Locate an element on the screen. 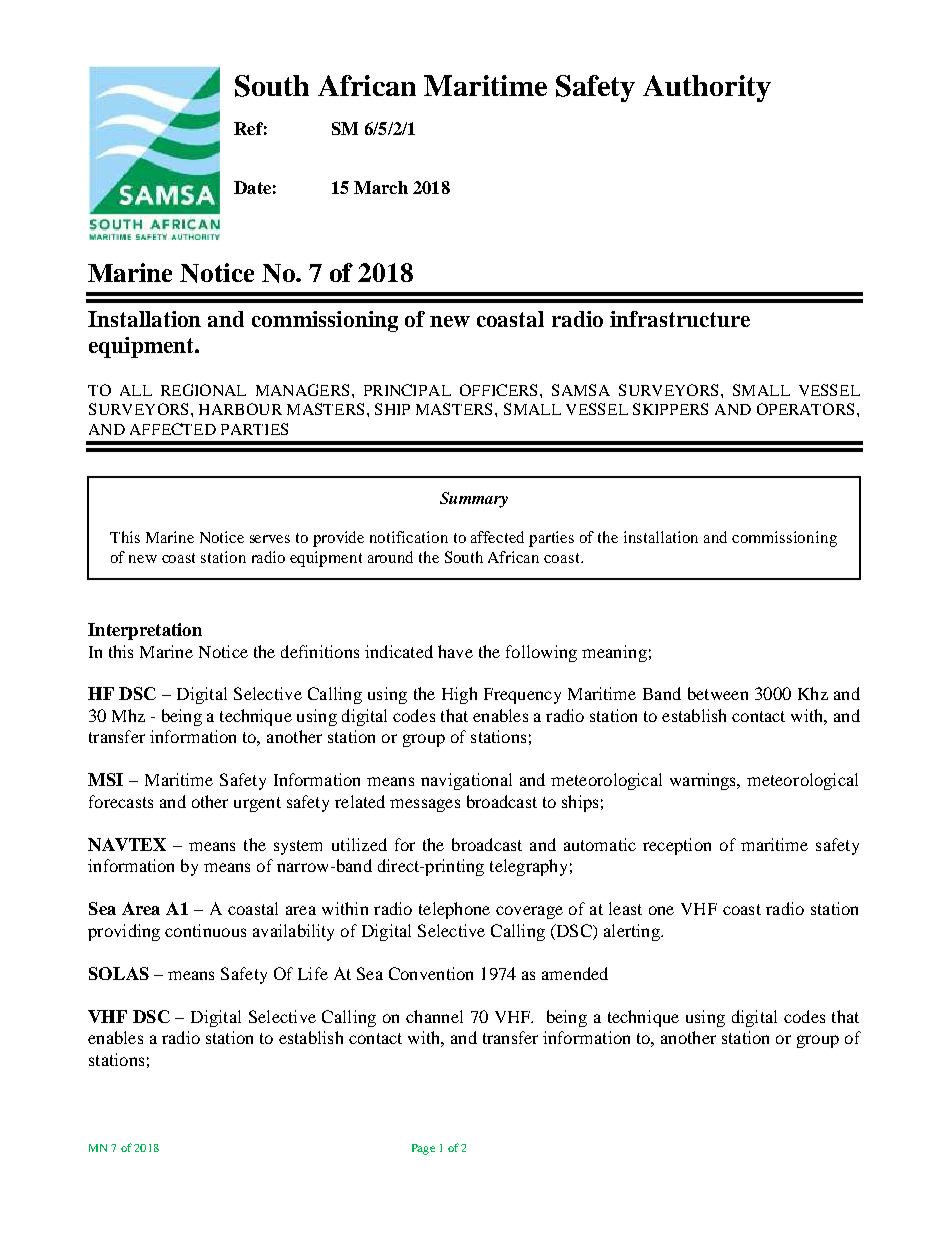  Date is located at coordinates (252, 187).
